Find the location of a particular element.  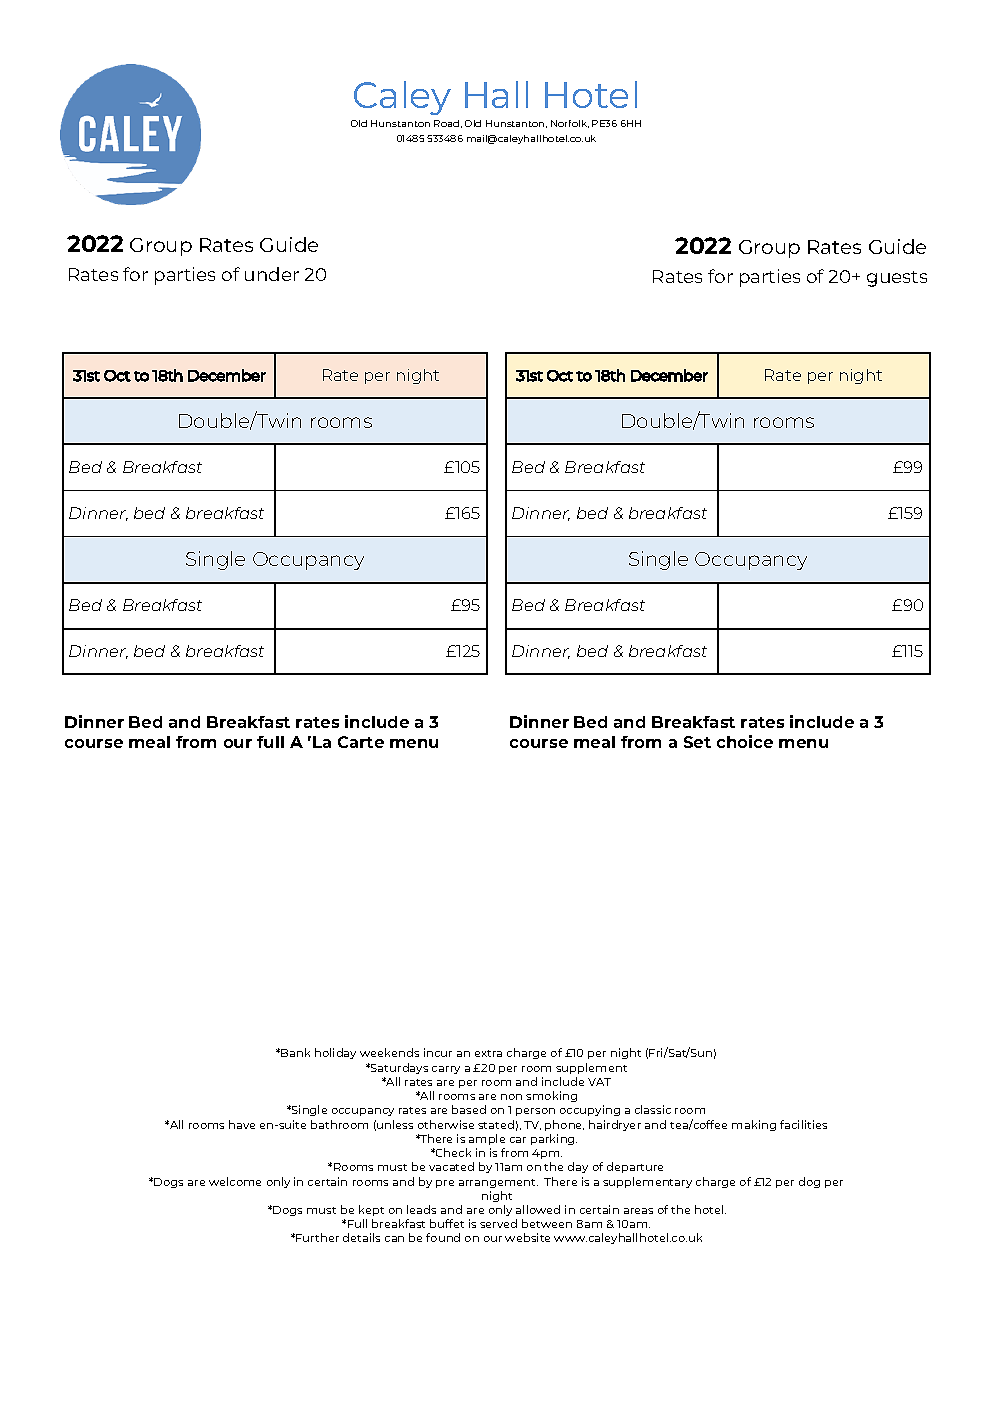

kept is located at coordinates (371, 1210).
